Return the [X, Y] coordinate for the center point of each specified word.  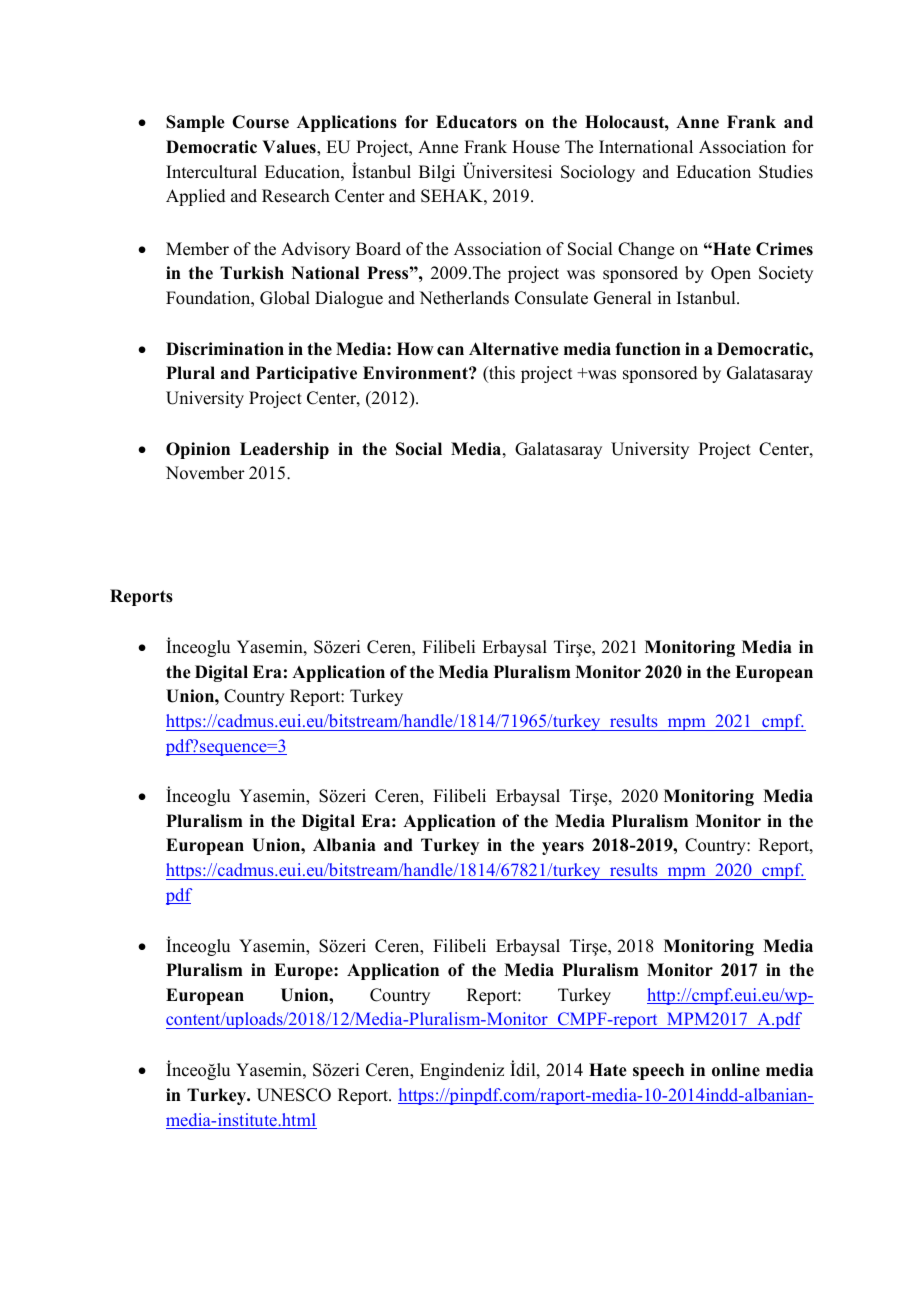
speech [658, 1071]
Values [290, 147]
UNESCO [294, 1095]
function [648, 349]
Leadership [284, 450]
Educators [476, 122]
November [205, 473]
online [736, 1070]
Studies [786, 172]
